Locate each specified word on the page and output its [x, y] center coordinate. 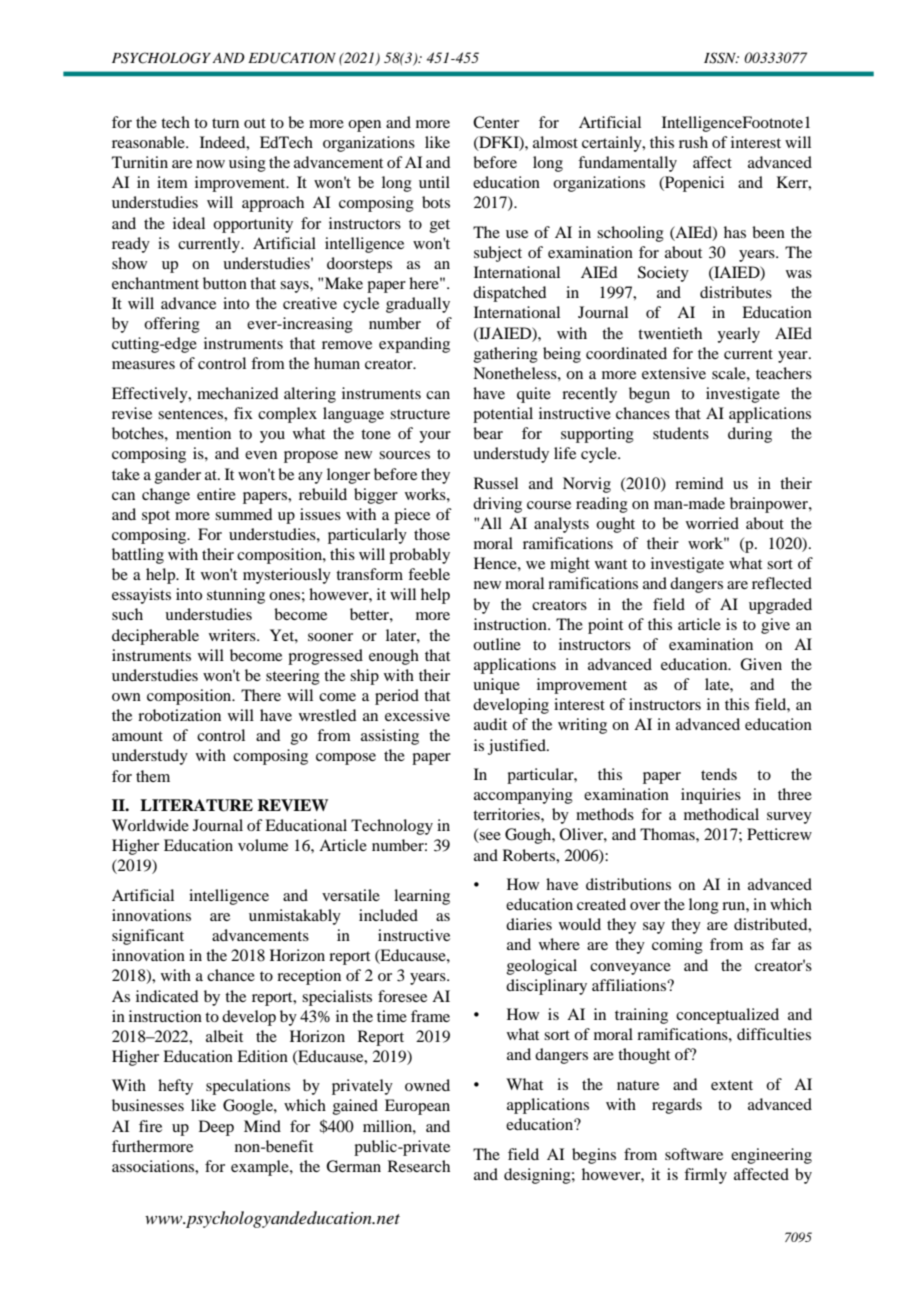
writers [233, 635]
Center [496, 122]
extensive [674, 373]
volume [263, 845]
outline [497, 644]
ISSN [721, 58]
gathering [506, 355]
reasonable [149, 142]
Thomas [668, 834]
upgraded [780, 606]
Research [419, 1166]
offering [172, 325]
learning [422, 897]
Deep [216, 1128]
